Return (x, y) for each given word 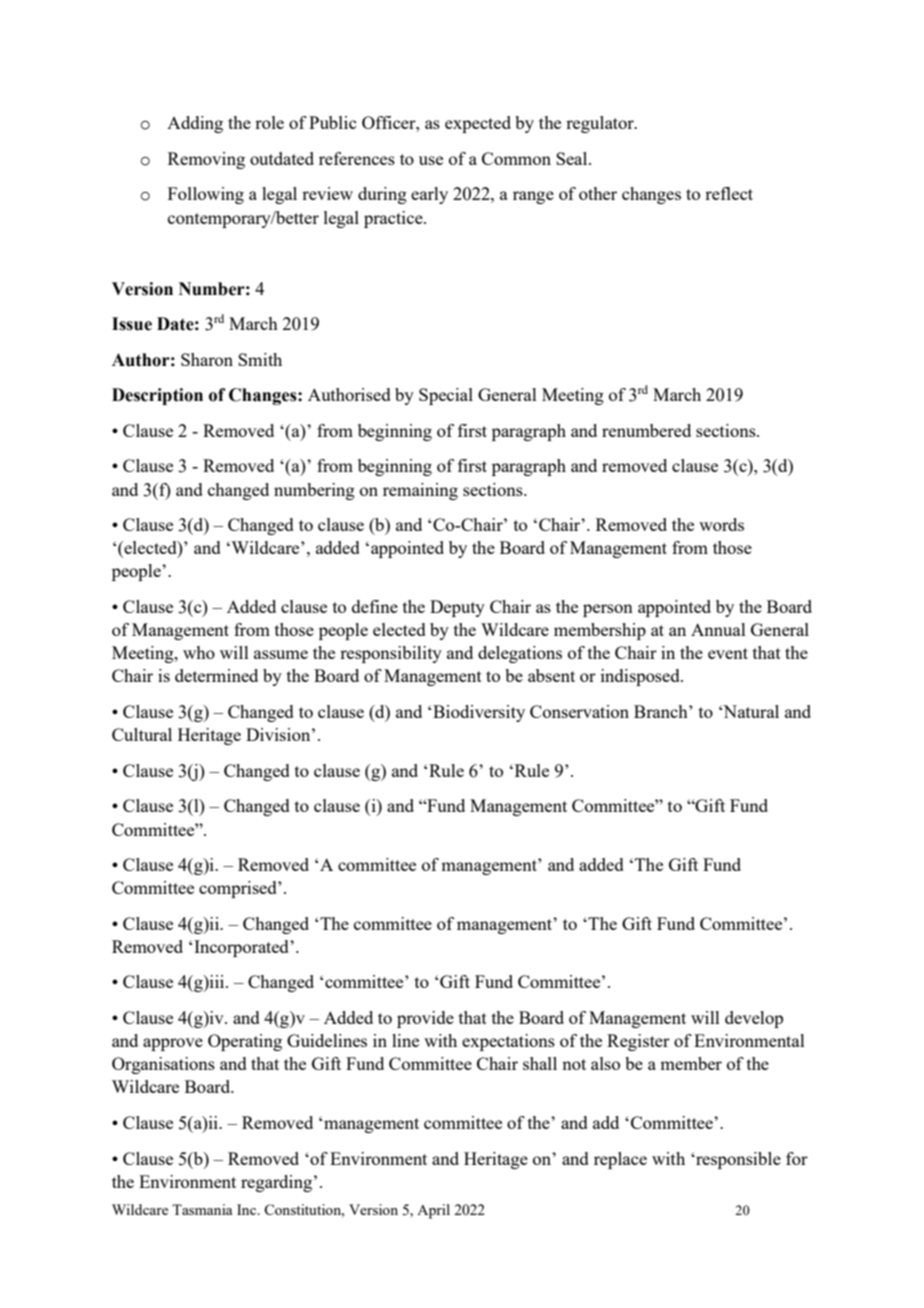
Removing (206, 160)
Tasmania (202, 1209)
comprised (239, 889)
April (433, 1211)
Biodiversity (479, 713)
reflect (729, 193)
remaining (420, 491)
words (721, 524)
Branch (662, 711)
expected (478, 124)
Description (157, 396)
